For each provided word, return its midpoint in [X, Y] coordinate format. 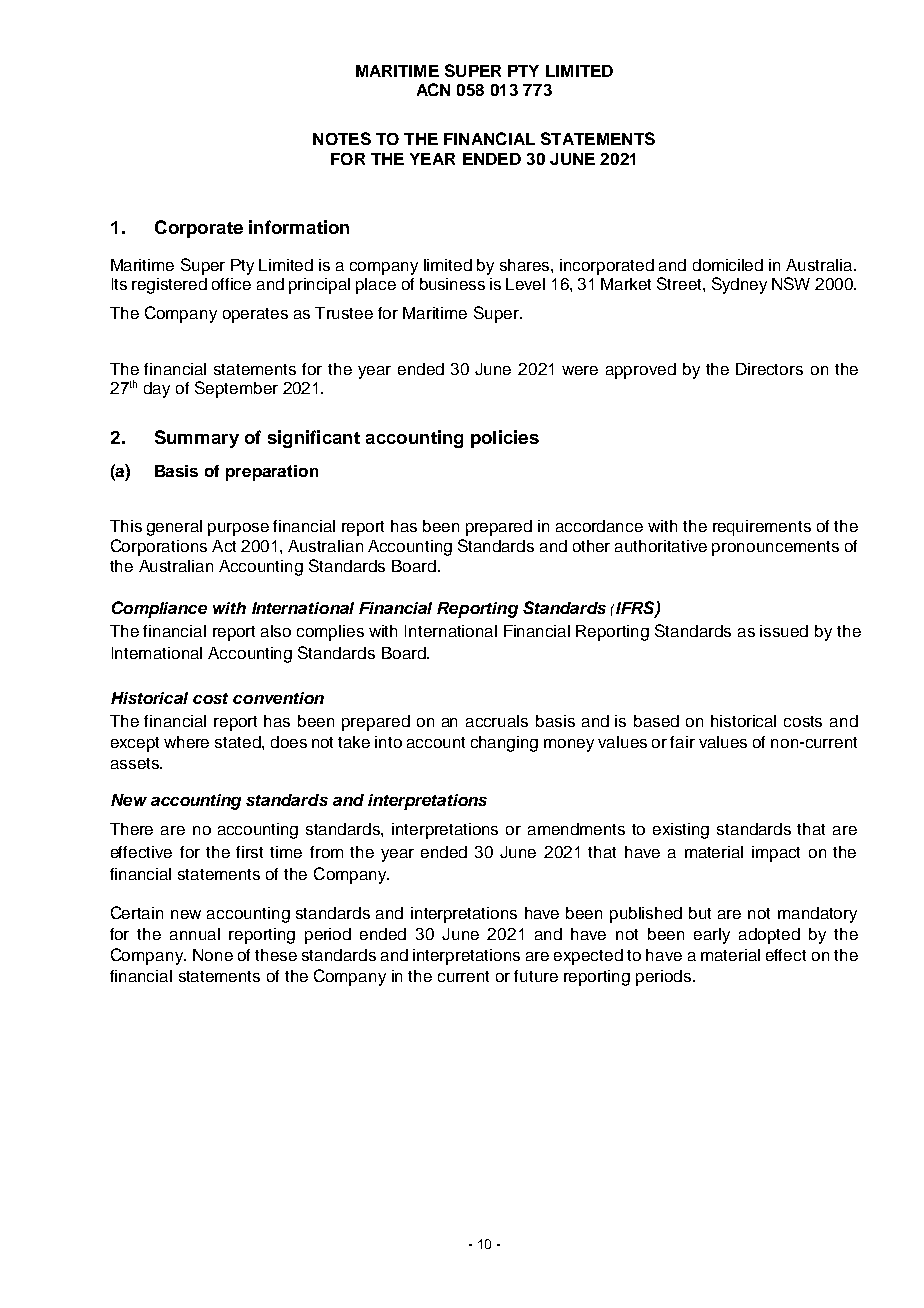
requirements [762, 528]
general [174, 528]
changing [504, 744]
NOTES [342, 138]
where [186, 742]
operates [255, 315]
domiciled [728, 265]
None [213, 955]
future [536, 976]
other [591, 546]
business [452, 284]
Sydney [739, 285]
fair [682, 742]
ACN [433, 89]
